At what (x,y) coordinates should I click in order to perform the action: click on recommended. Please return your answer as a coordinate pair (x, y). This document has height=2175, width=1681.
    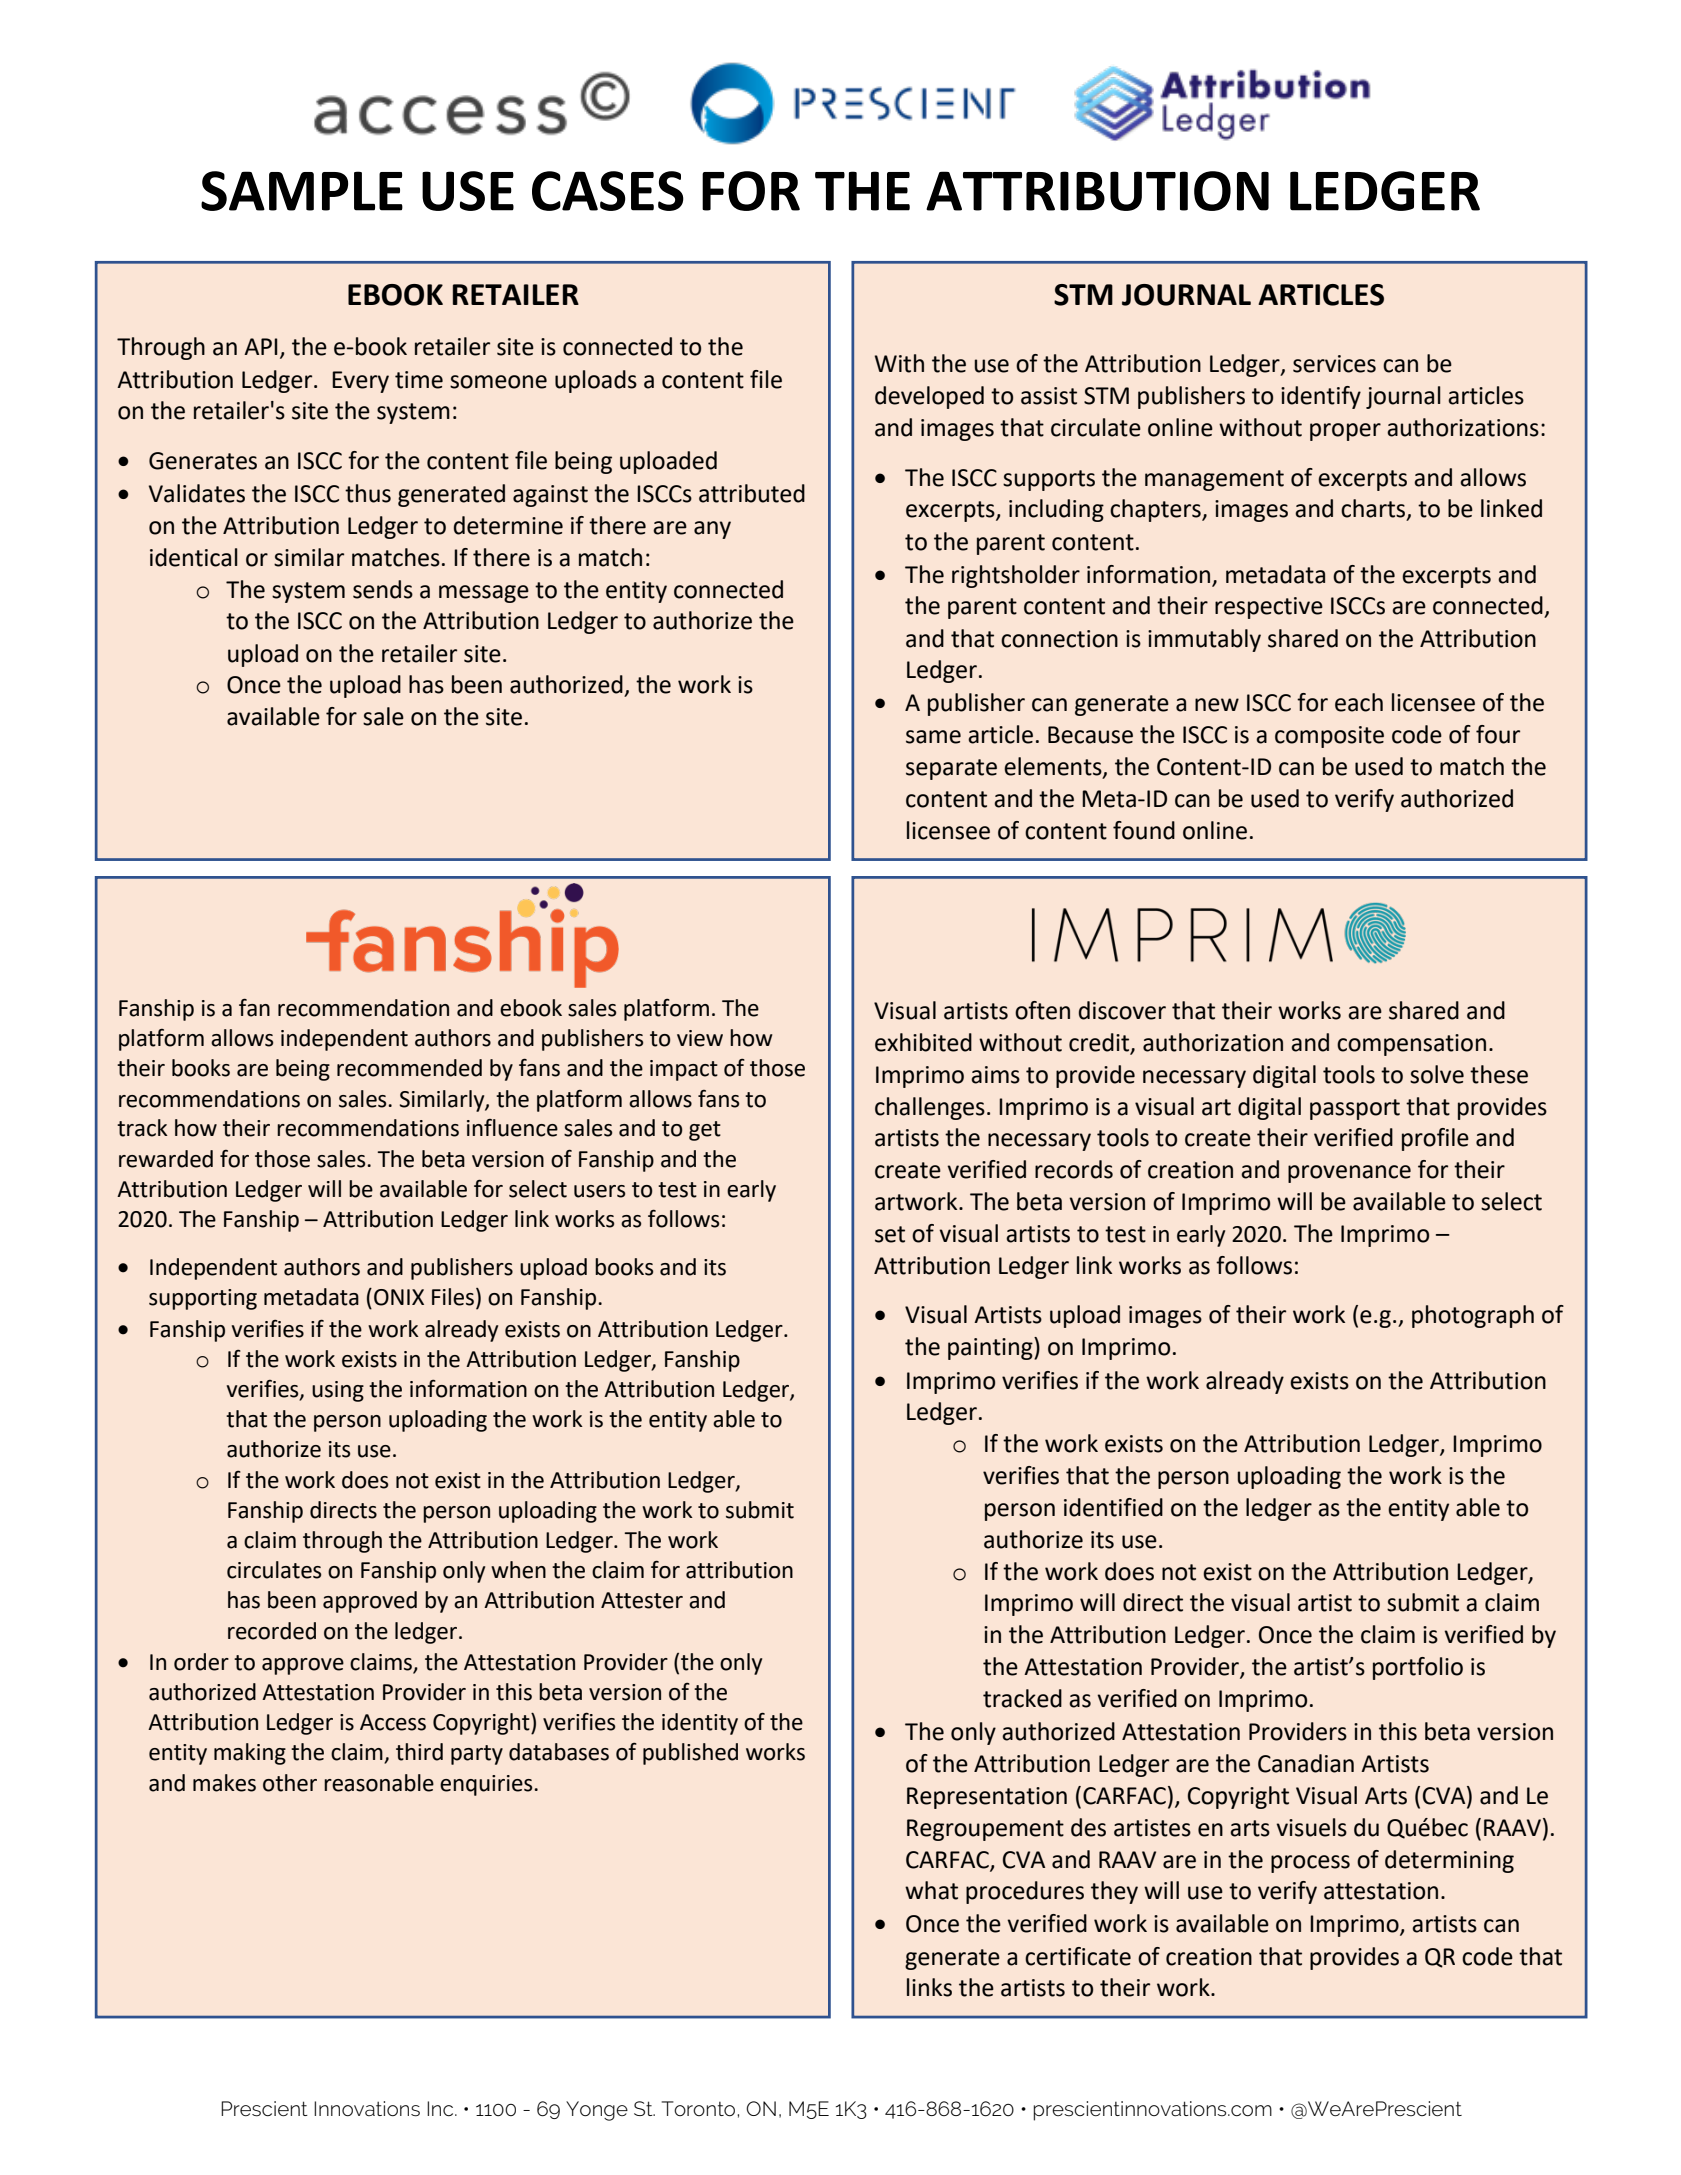
    Looking at the image, I should click on (409, 1068).
